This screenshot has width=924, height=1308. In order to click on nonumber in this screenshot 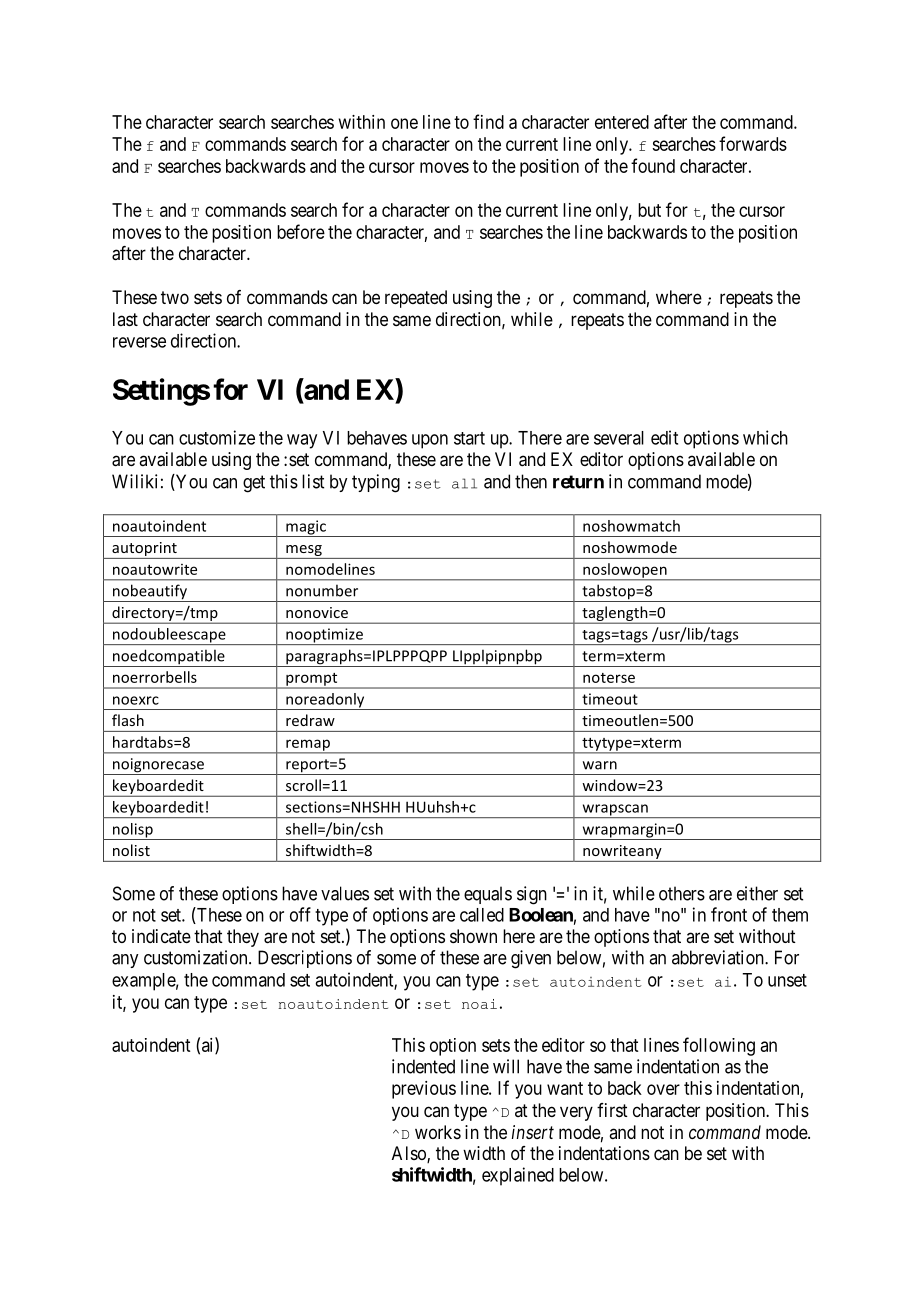, I will do `click(322, 590)`.
